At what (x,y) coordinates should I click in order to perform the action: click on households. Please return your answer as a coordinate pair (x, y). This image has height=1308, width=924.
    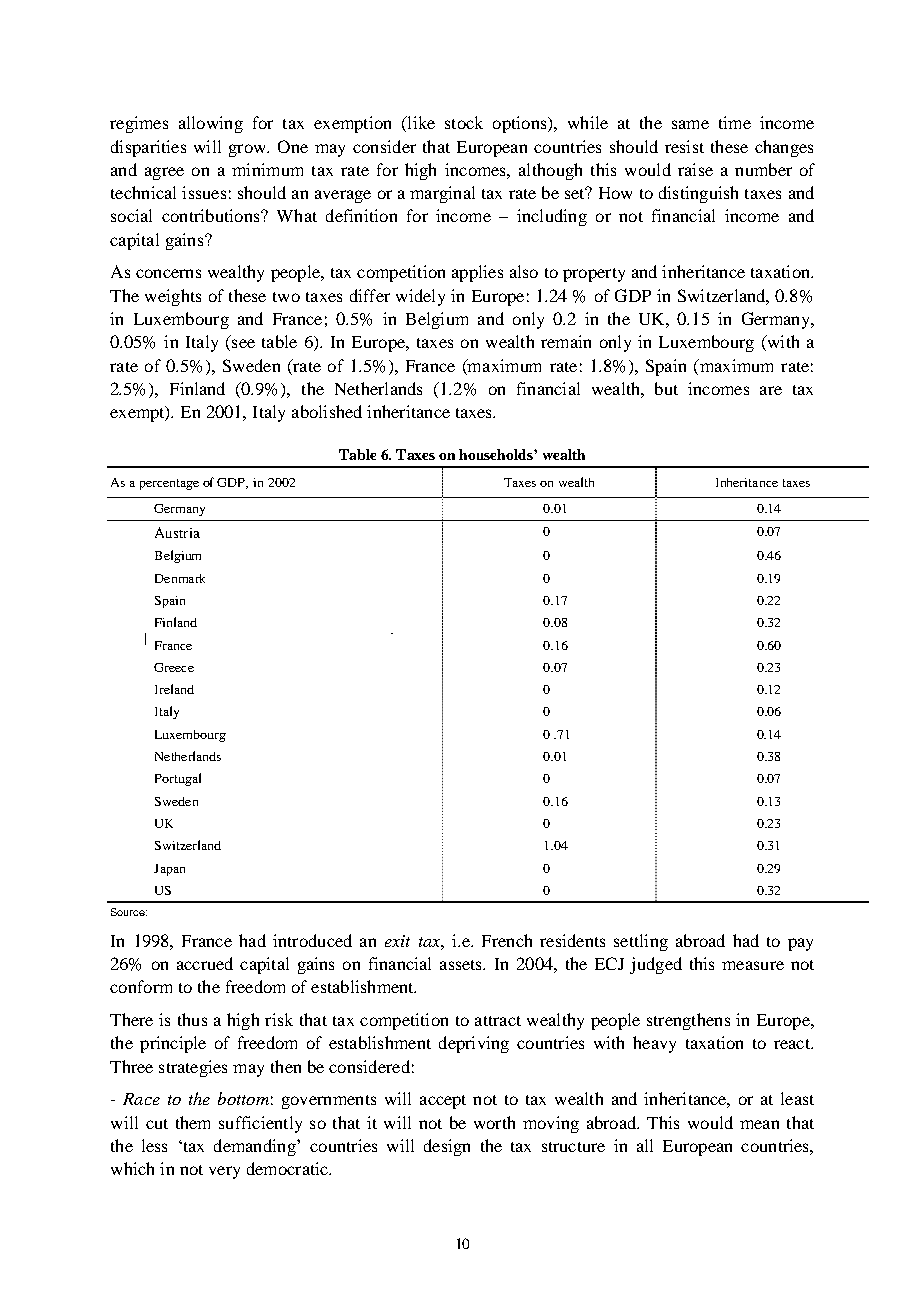
    Looking at the image, I should click on (497, 454).
